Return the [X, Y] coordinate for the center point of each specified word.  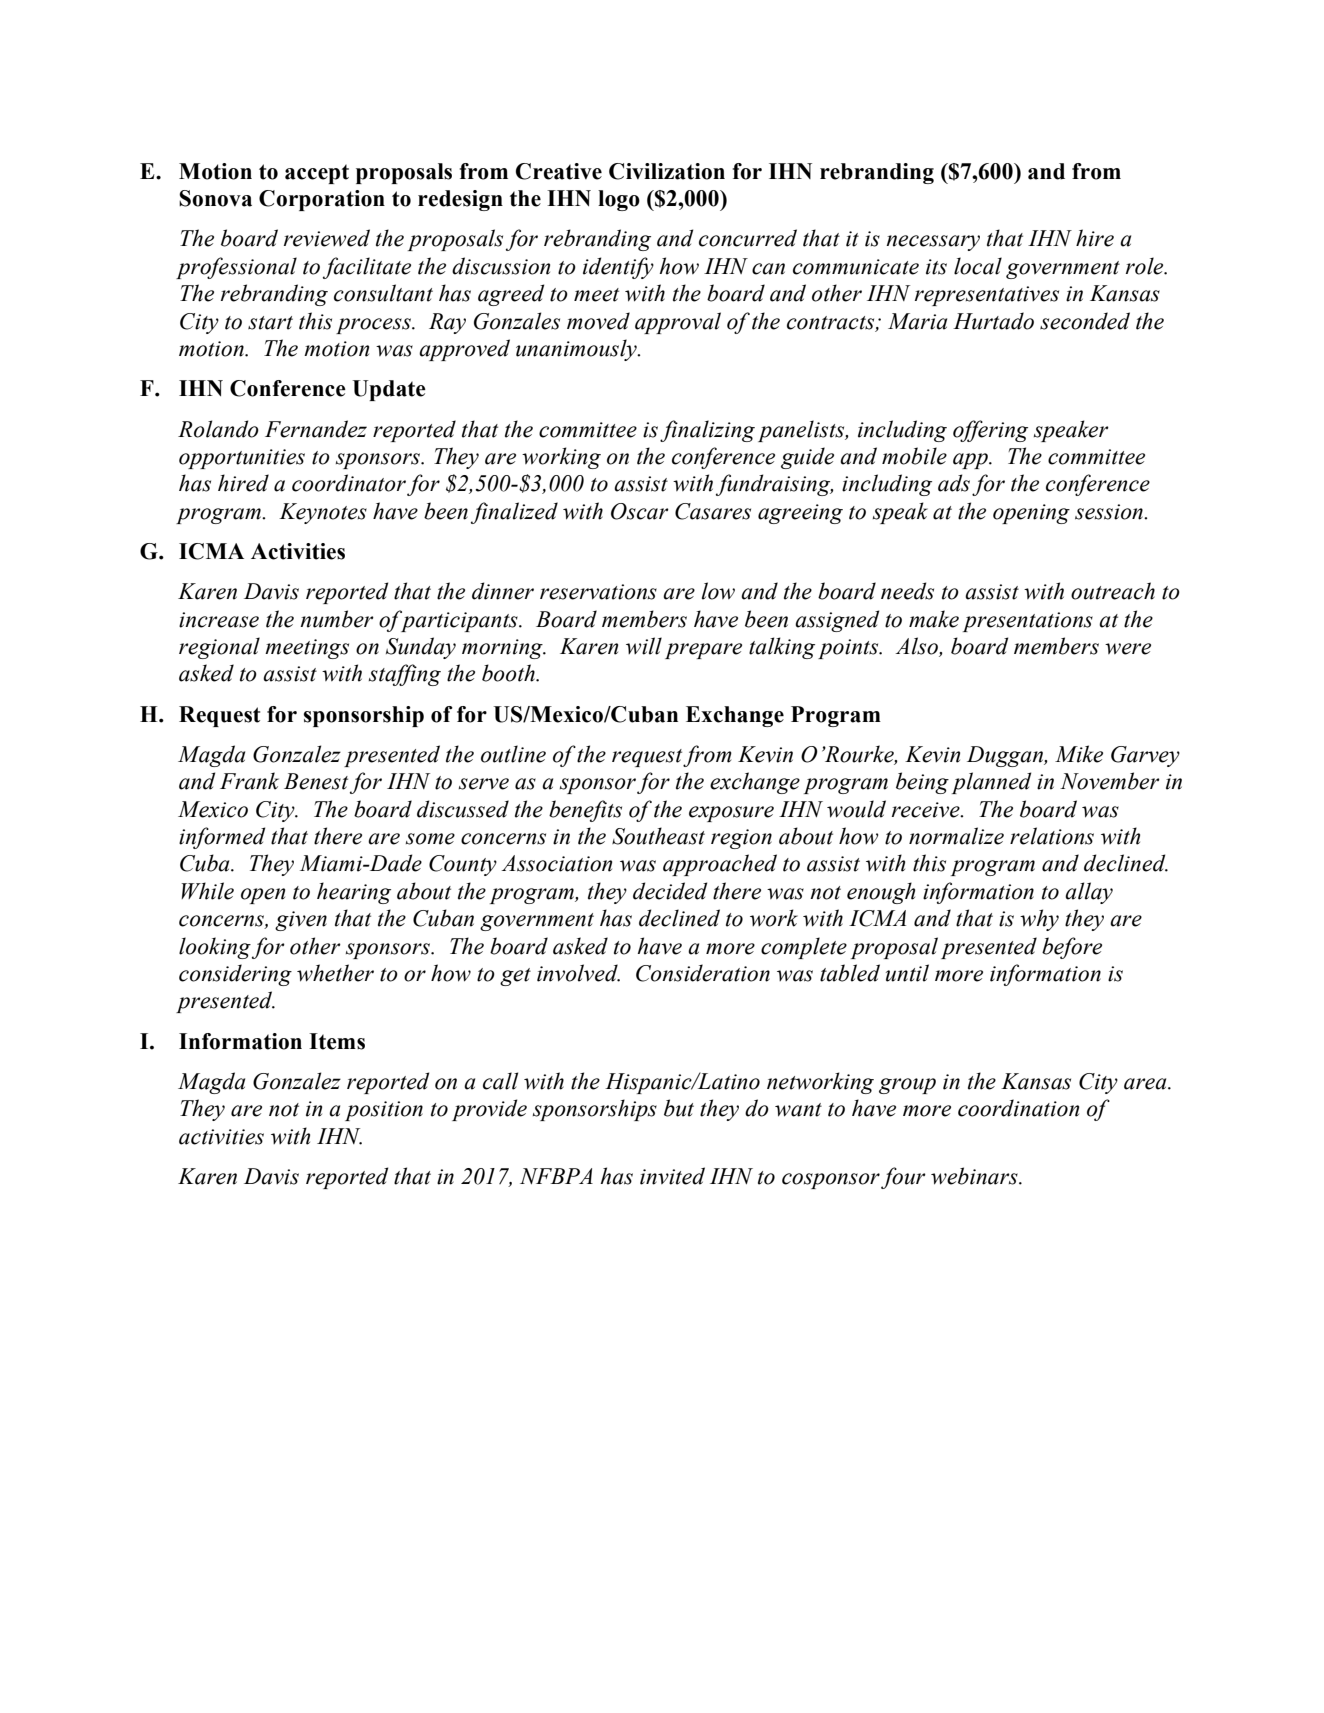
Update [389, 390]
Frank [249, 781]
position [384, 1111]
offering [990, 431]
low [718, 591]
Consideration [703, 973]
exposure [731, 814]
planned [991, 783]
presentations [1028, 622]
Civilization [667, 171]
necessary [933, 243]
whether [335, 973]
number [337, 619]
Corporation [322, 200]
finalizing [707, 431]
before [1072, 948]
